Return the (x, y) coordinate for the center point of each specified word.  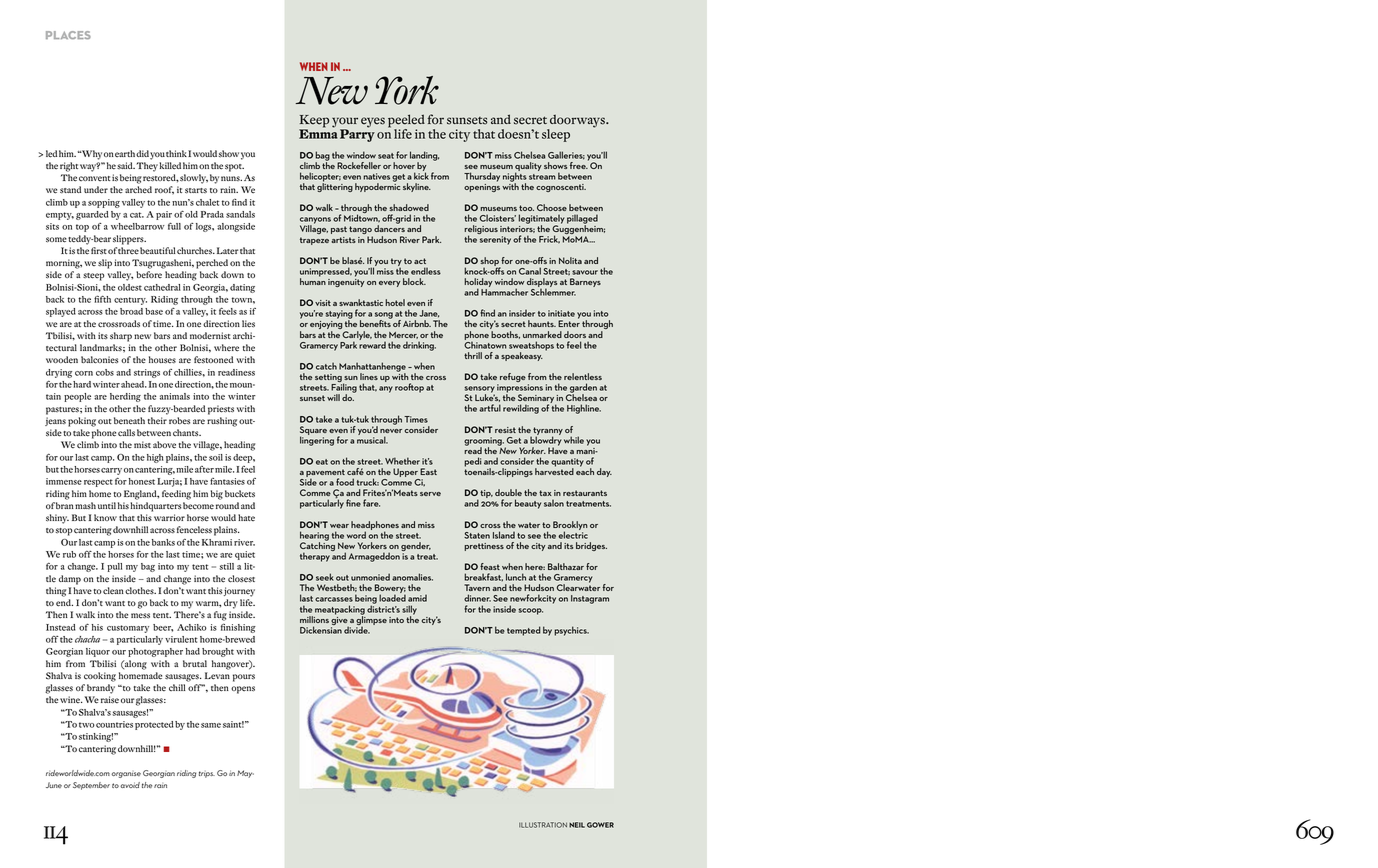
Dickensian (321, 629)
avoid (130, 785)
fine (353, 503)
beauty (528, 504)
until (107, 505)
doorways (577, 122)
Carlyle (356, 337)
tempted (524, 631)
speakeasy (522, 356)
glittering (335, 186)
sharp (121, 337)
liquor (98, 652)
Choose (552, 207)
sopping (104, 203)
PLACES (68, 35)
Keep (314, 122)
